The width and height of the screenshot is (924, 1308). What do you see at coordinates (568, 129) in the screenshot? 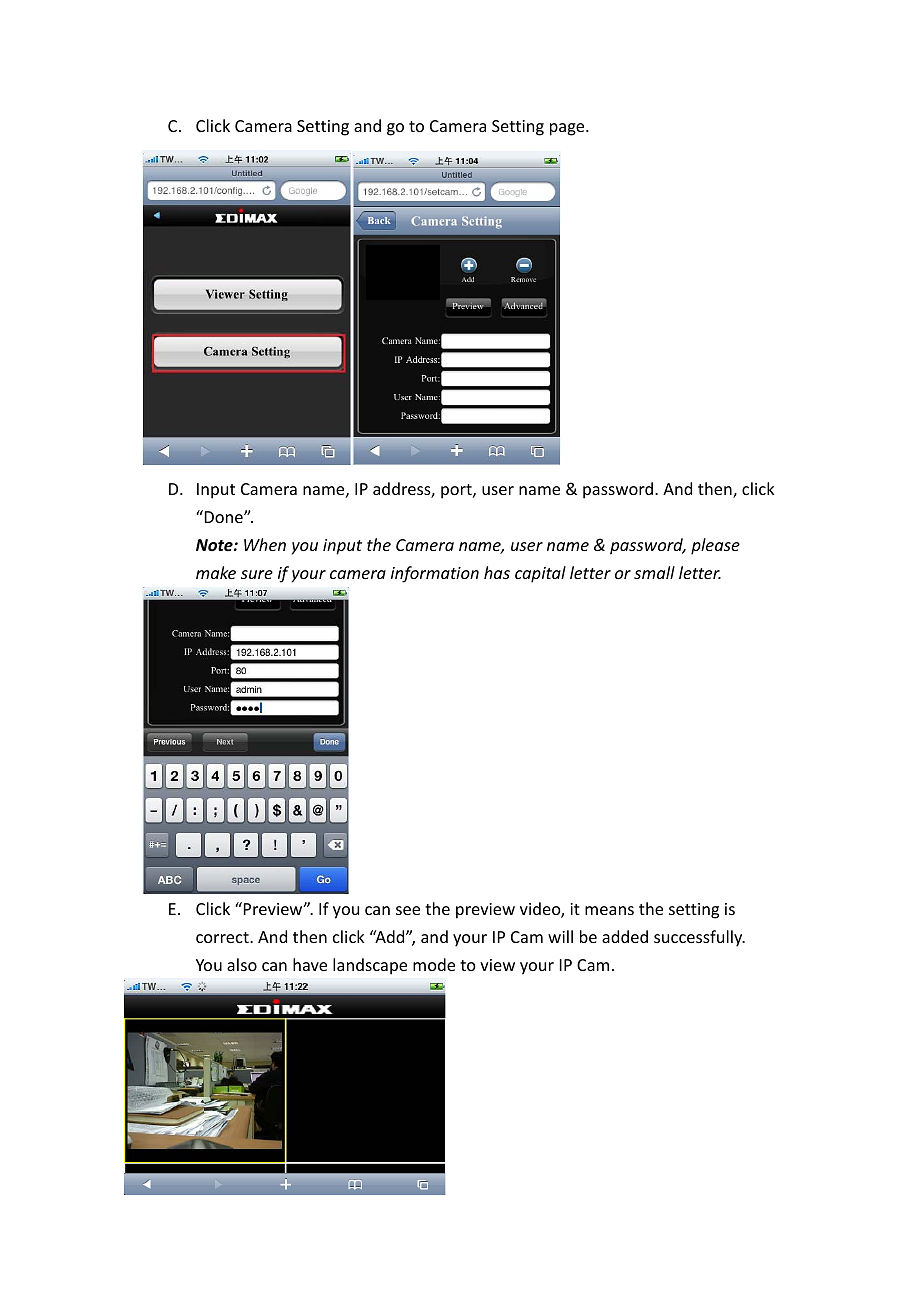
I see `page` at bounding box center [568, 129].
